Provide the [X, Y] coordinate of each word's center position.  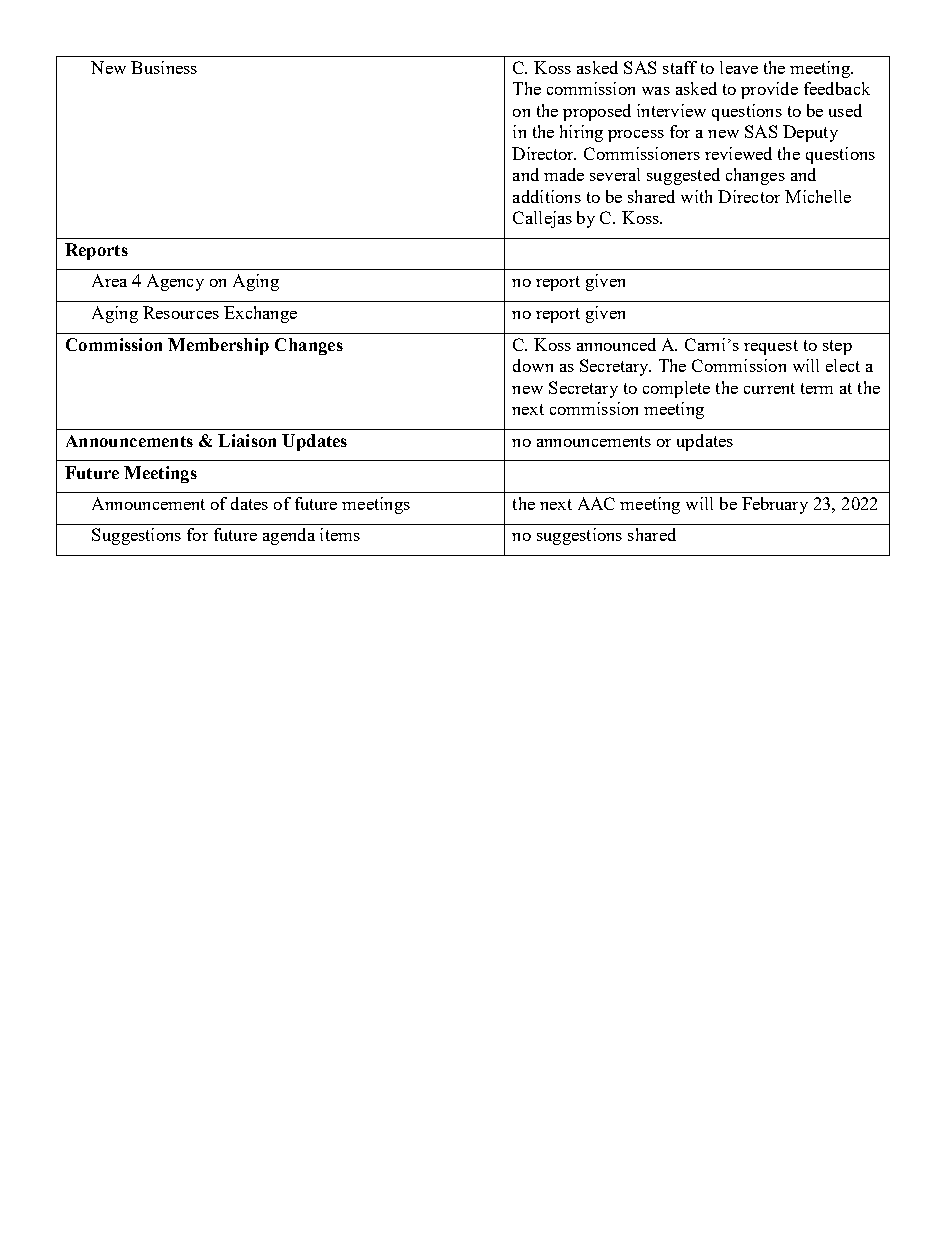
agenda [289, 536]
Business [164, 67]
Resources [181, 312]
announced [616, 344]
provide [769, 90]
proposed [597, 112]
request [771, 347]
